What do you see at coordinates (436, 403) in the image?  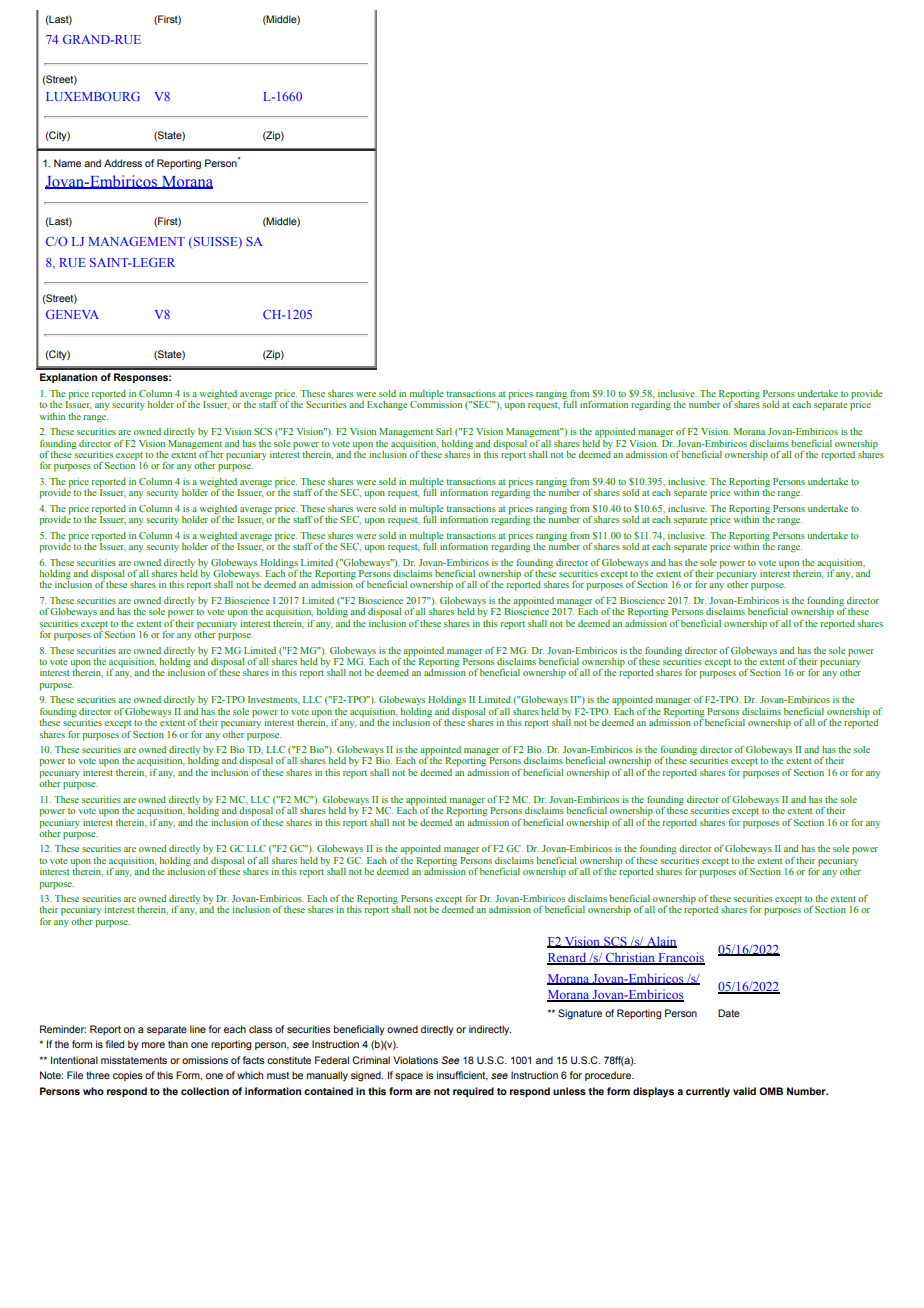 I see `Commission` at bounding box center [436, 403].
